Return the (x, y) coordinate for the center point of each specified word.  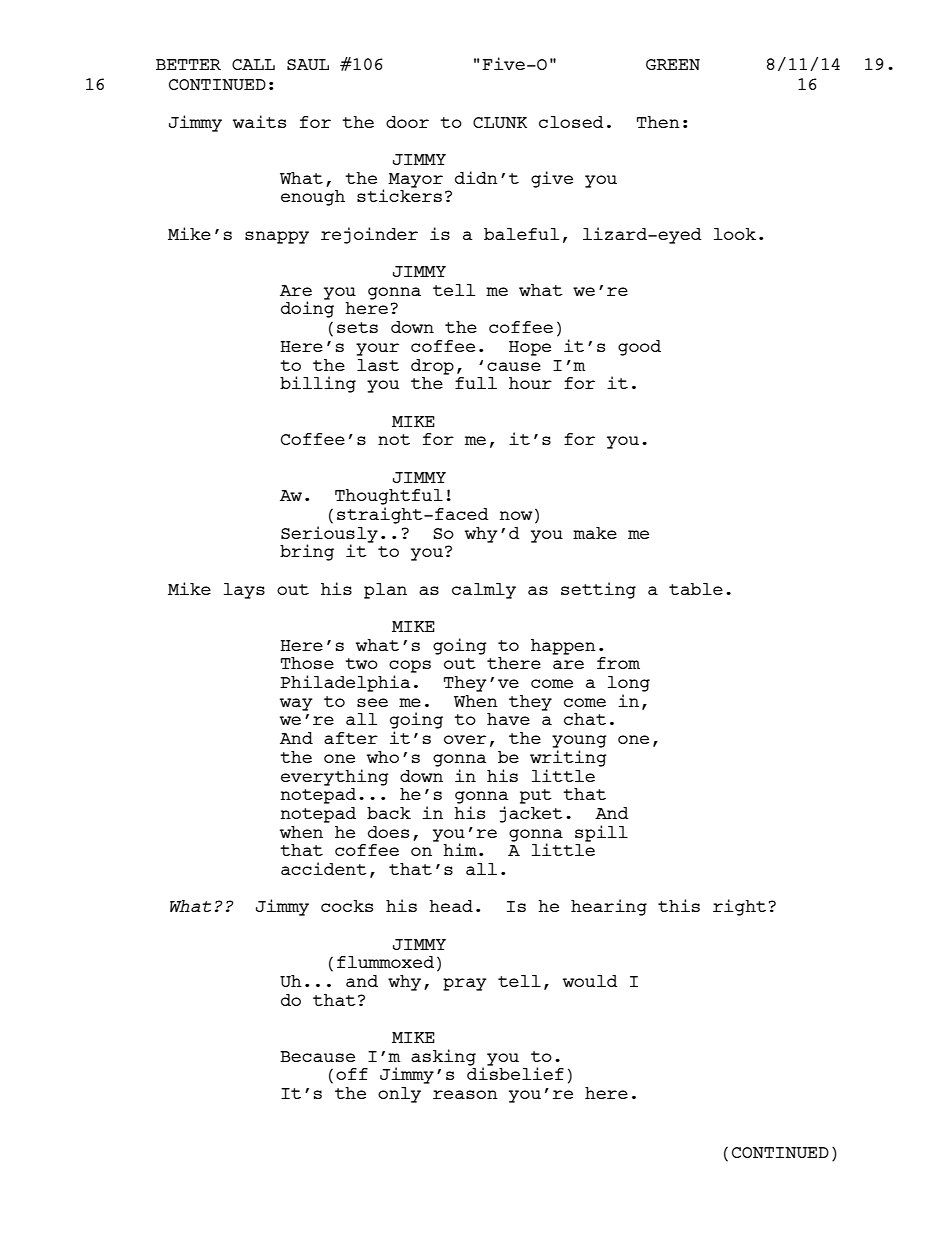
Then (658, 122)
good (639, 348)
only (399, 1095)
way (296, 704)
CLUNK (500, 122)
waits (259, 121)
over (465, 739)
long (629, 684)
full (476, 383)
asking (443, 1057)
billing (318, 384)
